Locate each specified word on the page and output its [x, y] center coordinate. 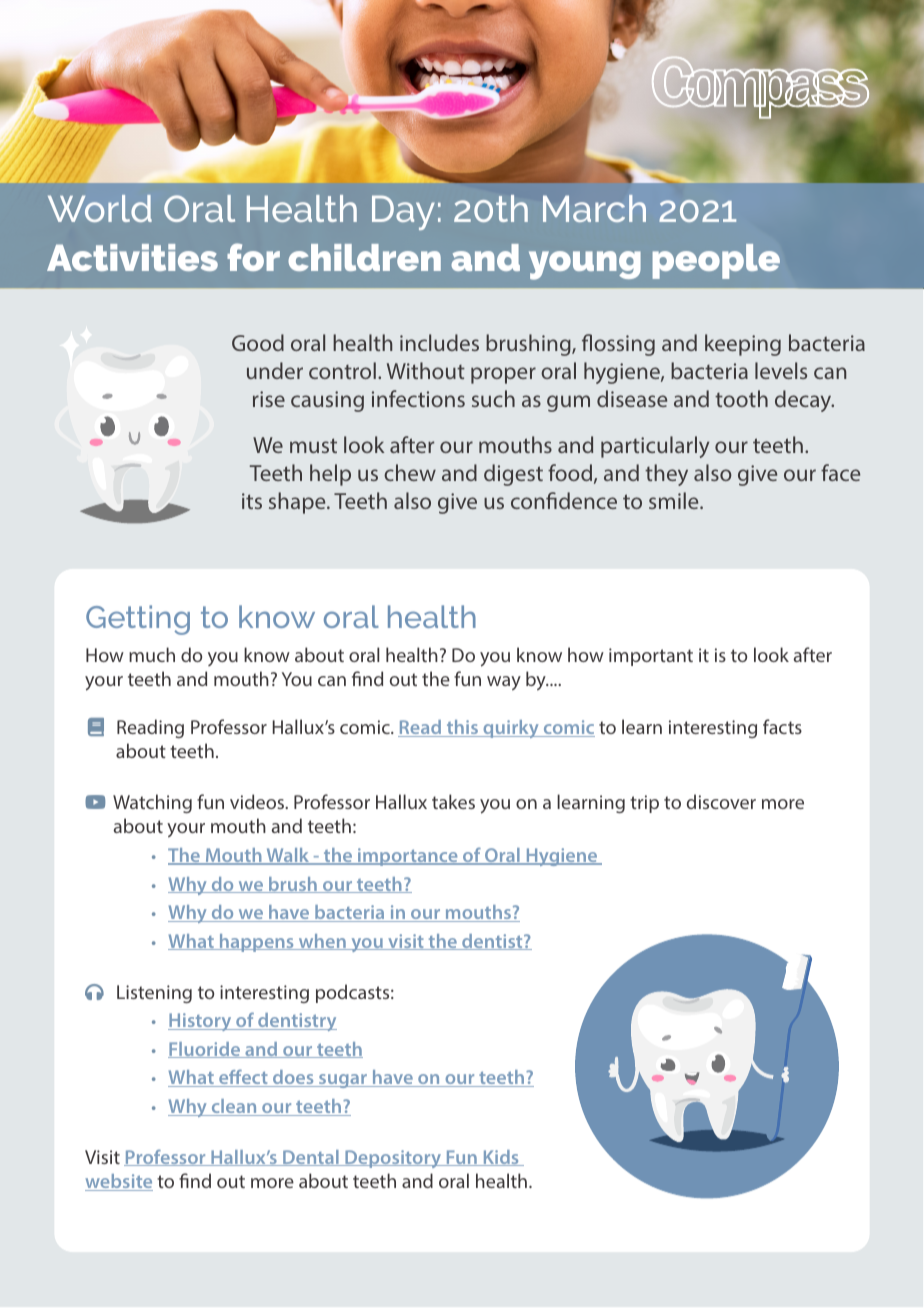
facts [782, 726]
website [119, 1182]
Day [403, 212]
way [504, 683]
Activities [132, 257]
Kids [501, 1158]
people [716, 261]
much [152, 654]
